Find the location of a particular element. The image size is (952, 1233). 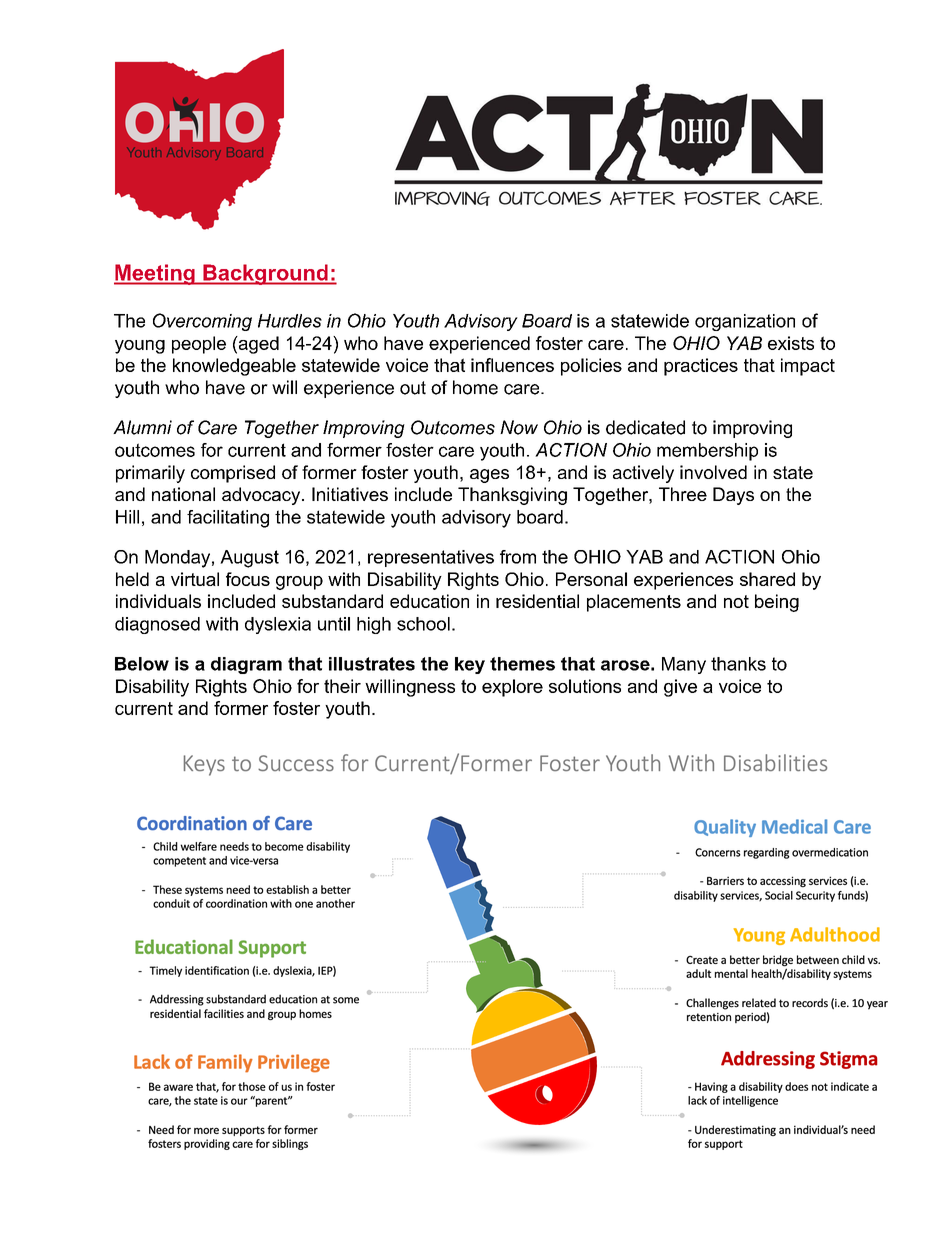

Background is located at coordinates (265, 274).
